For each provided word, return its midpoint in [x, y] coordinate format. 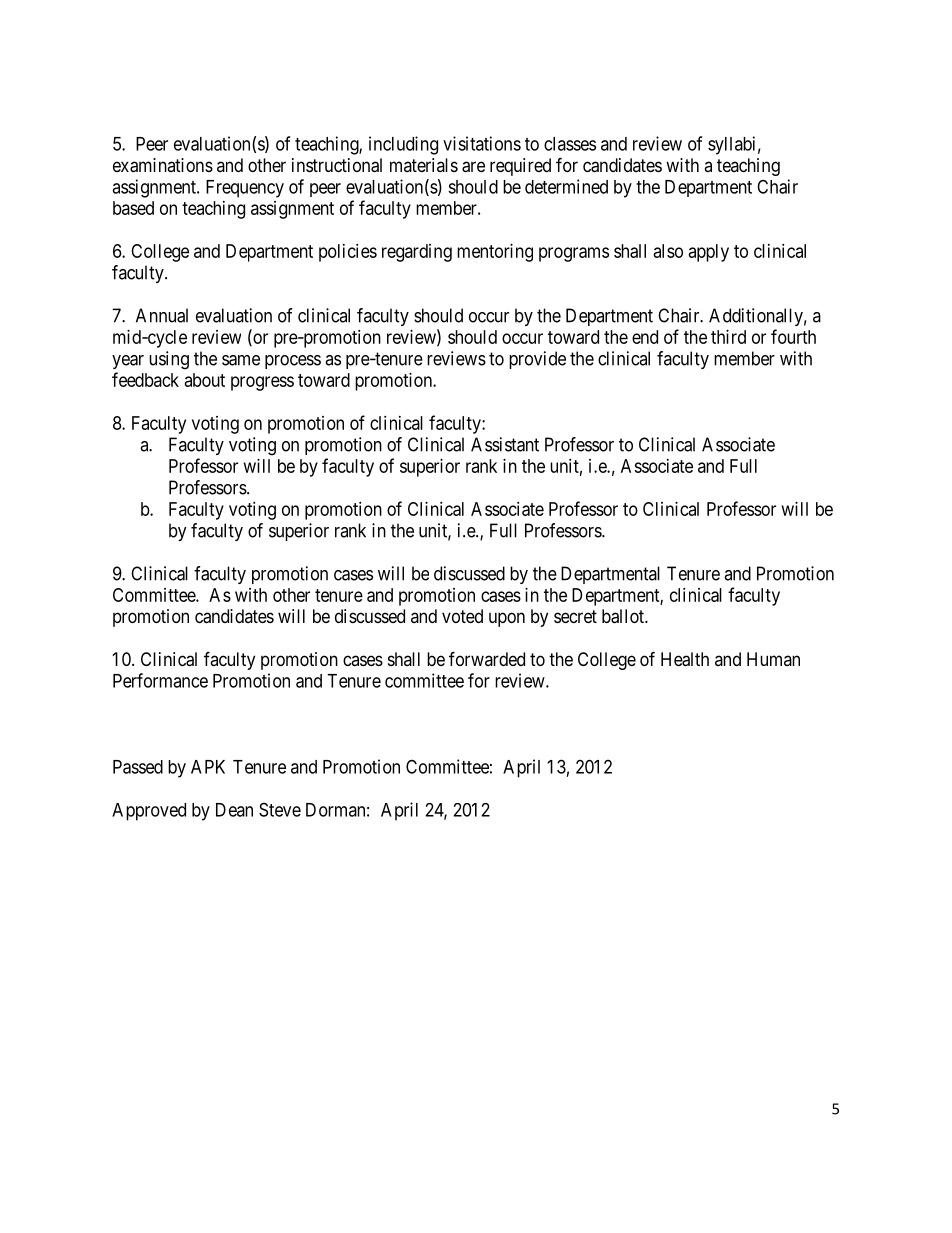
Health [685, 659]
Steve [280, 809]
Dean [234, 810]
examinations [163, 165]
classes [570, 144]
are [473, 167]
